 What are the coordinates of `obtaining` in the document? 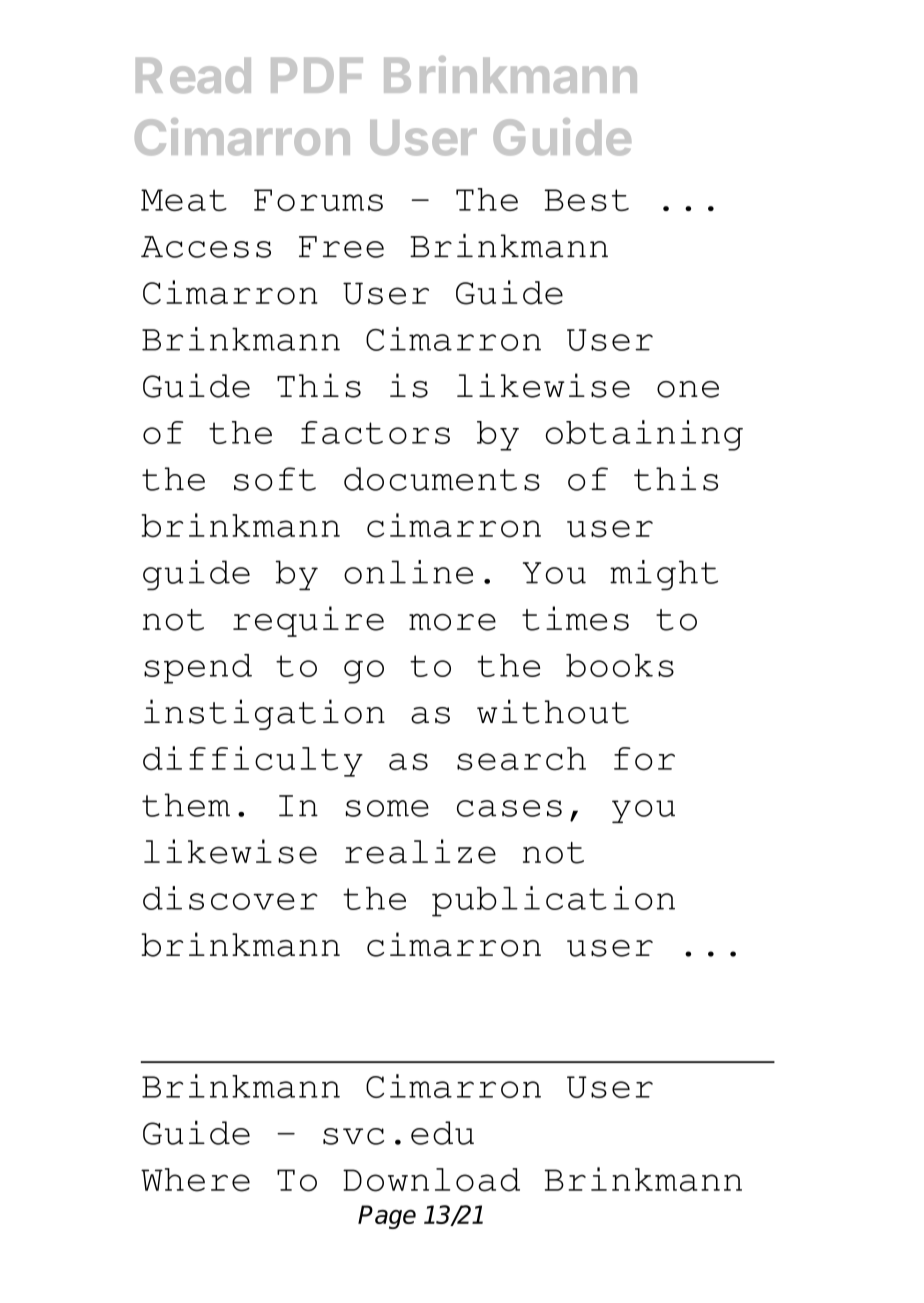 It's located at (644, 435).
